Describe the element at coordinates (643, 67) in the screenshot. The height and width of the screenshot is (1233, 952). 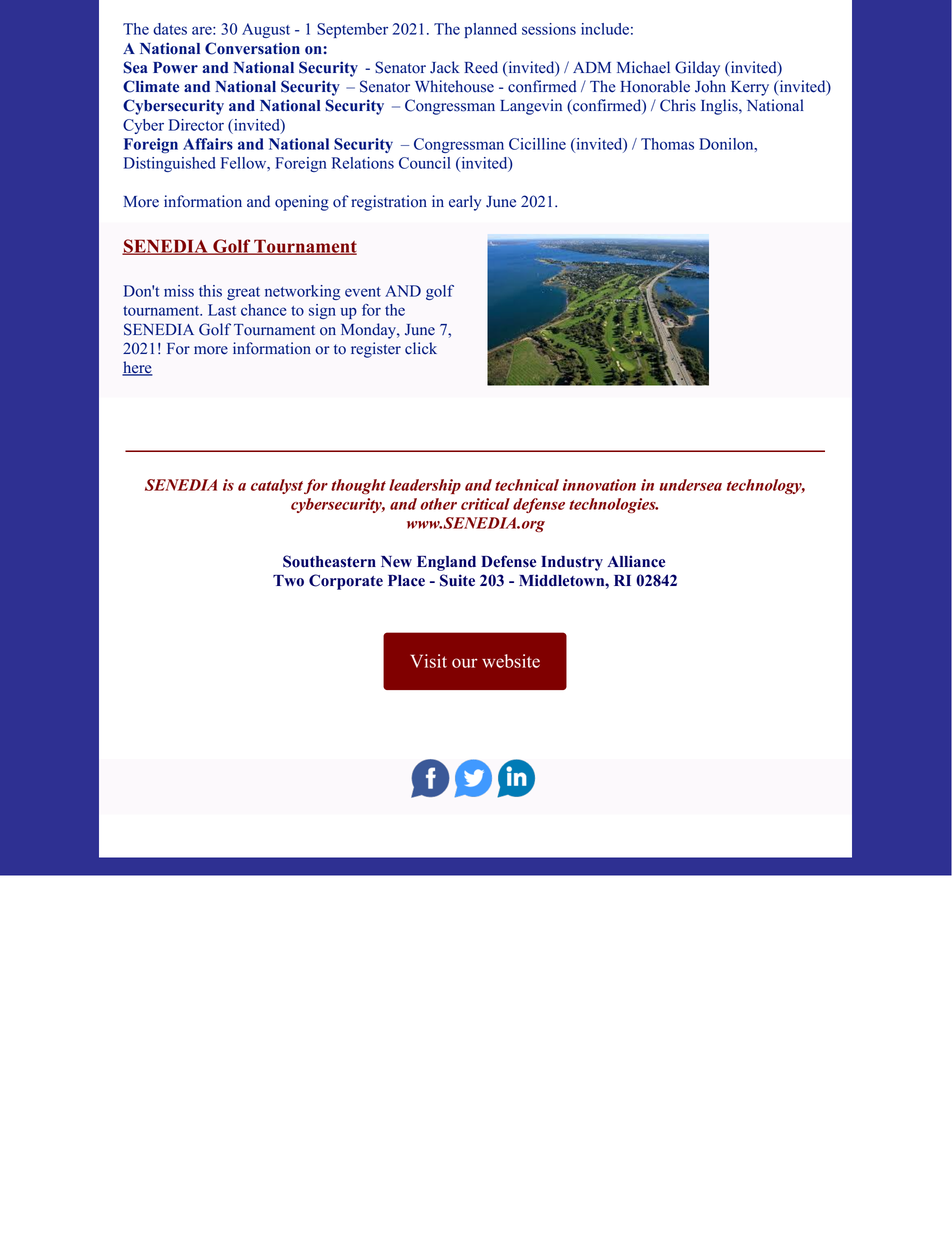
I see `Michael` at that location.
